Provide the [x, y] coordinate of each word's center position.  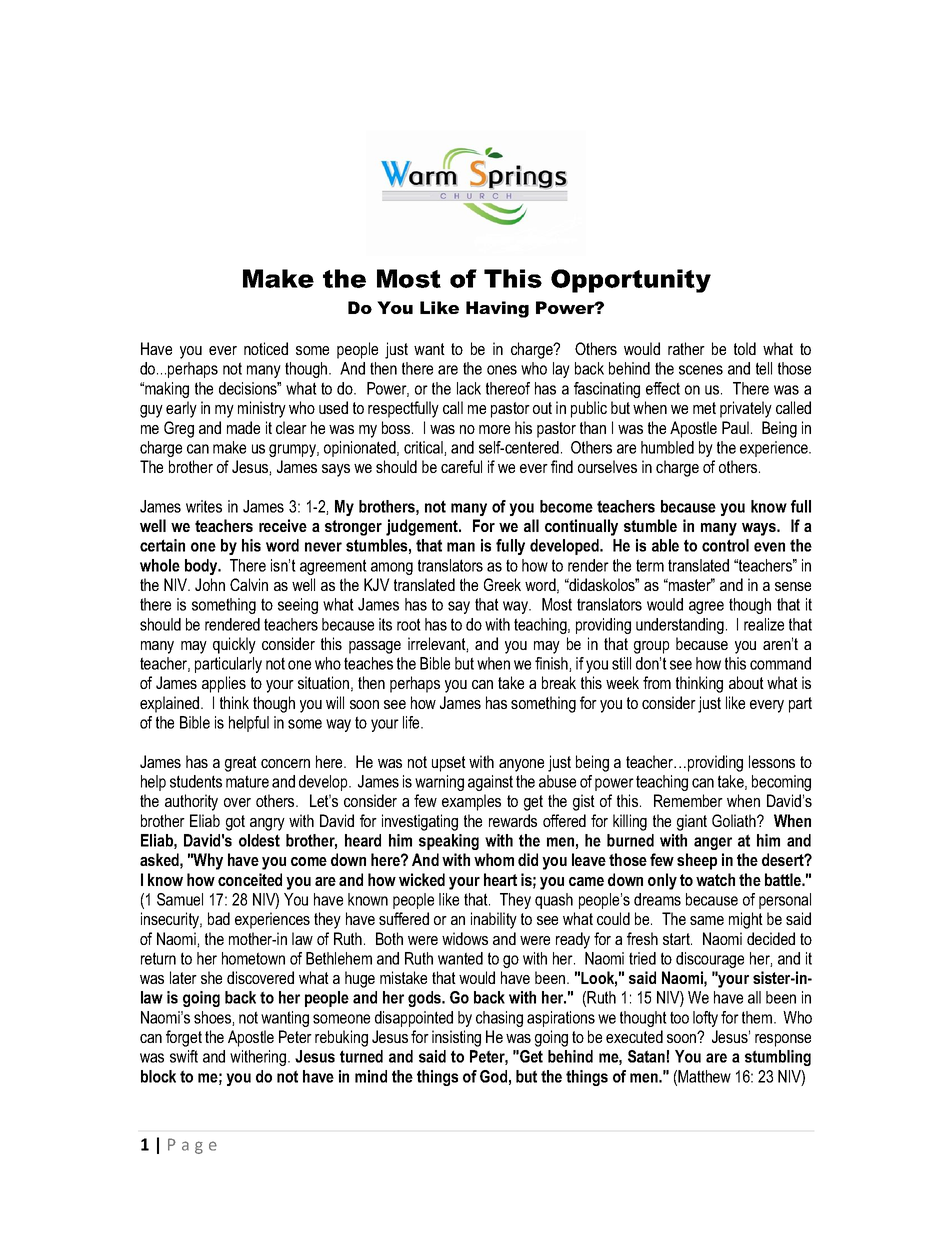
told [745, 348]
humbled [667, 447]
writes [204, 506]
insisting [456, 1038]
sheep [697, 861]
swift [184, 1056]
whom [494, 859]
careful [461, 466]
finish [552, 664]
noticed [266, 348]
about [746, 682]
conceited [250, 879]
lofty [705, 1019]
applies [224, 684]
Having [497, 309]
